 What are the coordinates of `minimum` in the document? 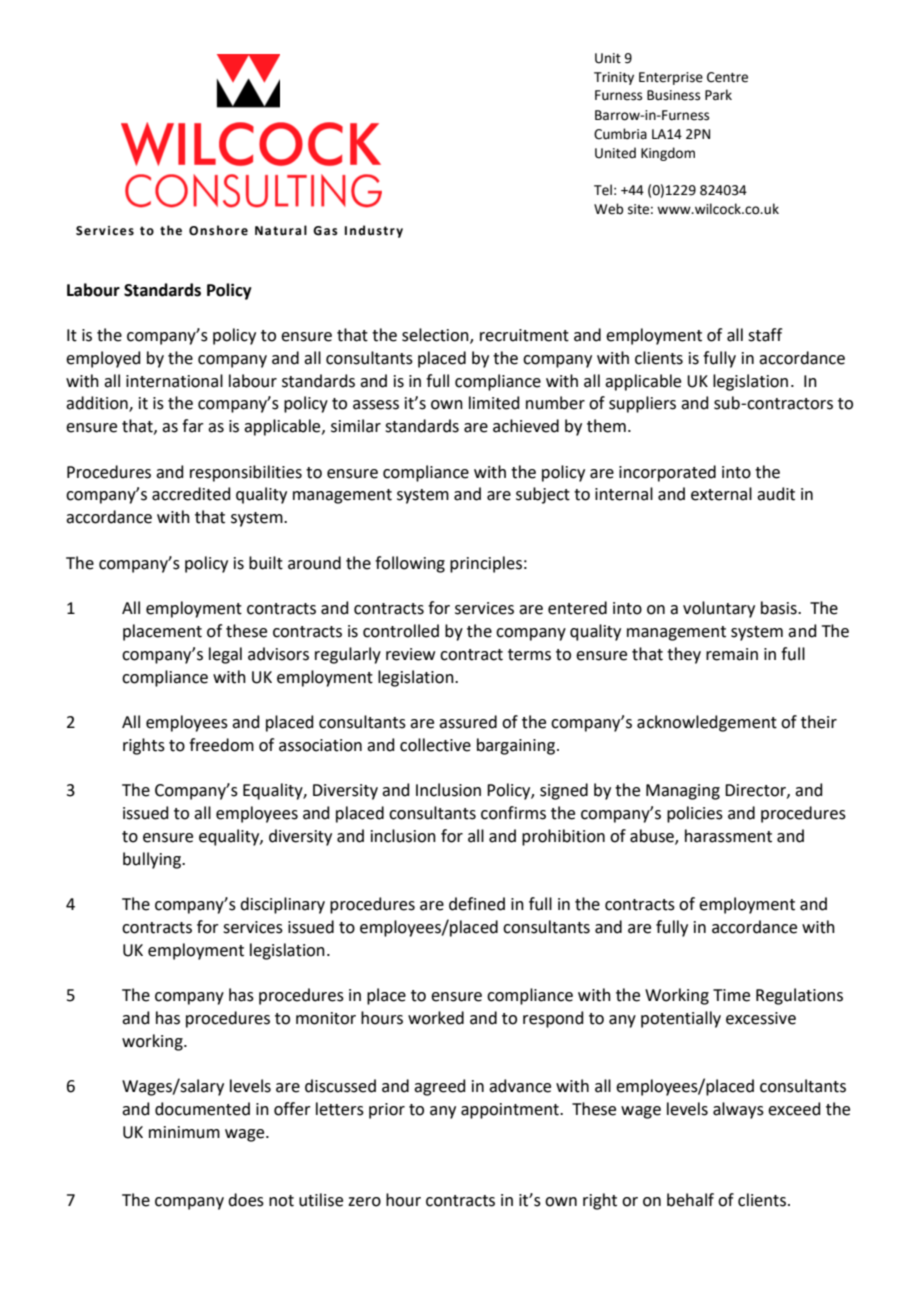 It's located at (184, 1132).
